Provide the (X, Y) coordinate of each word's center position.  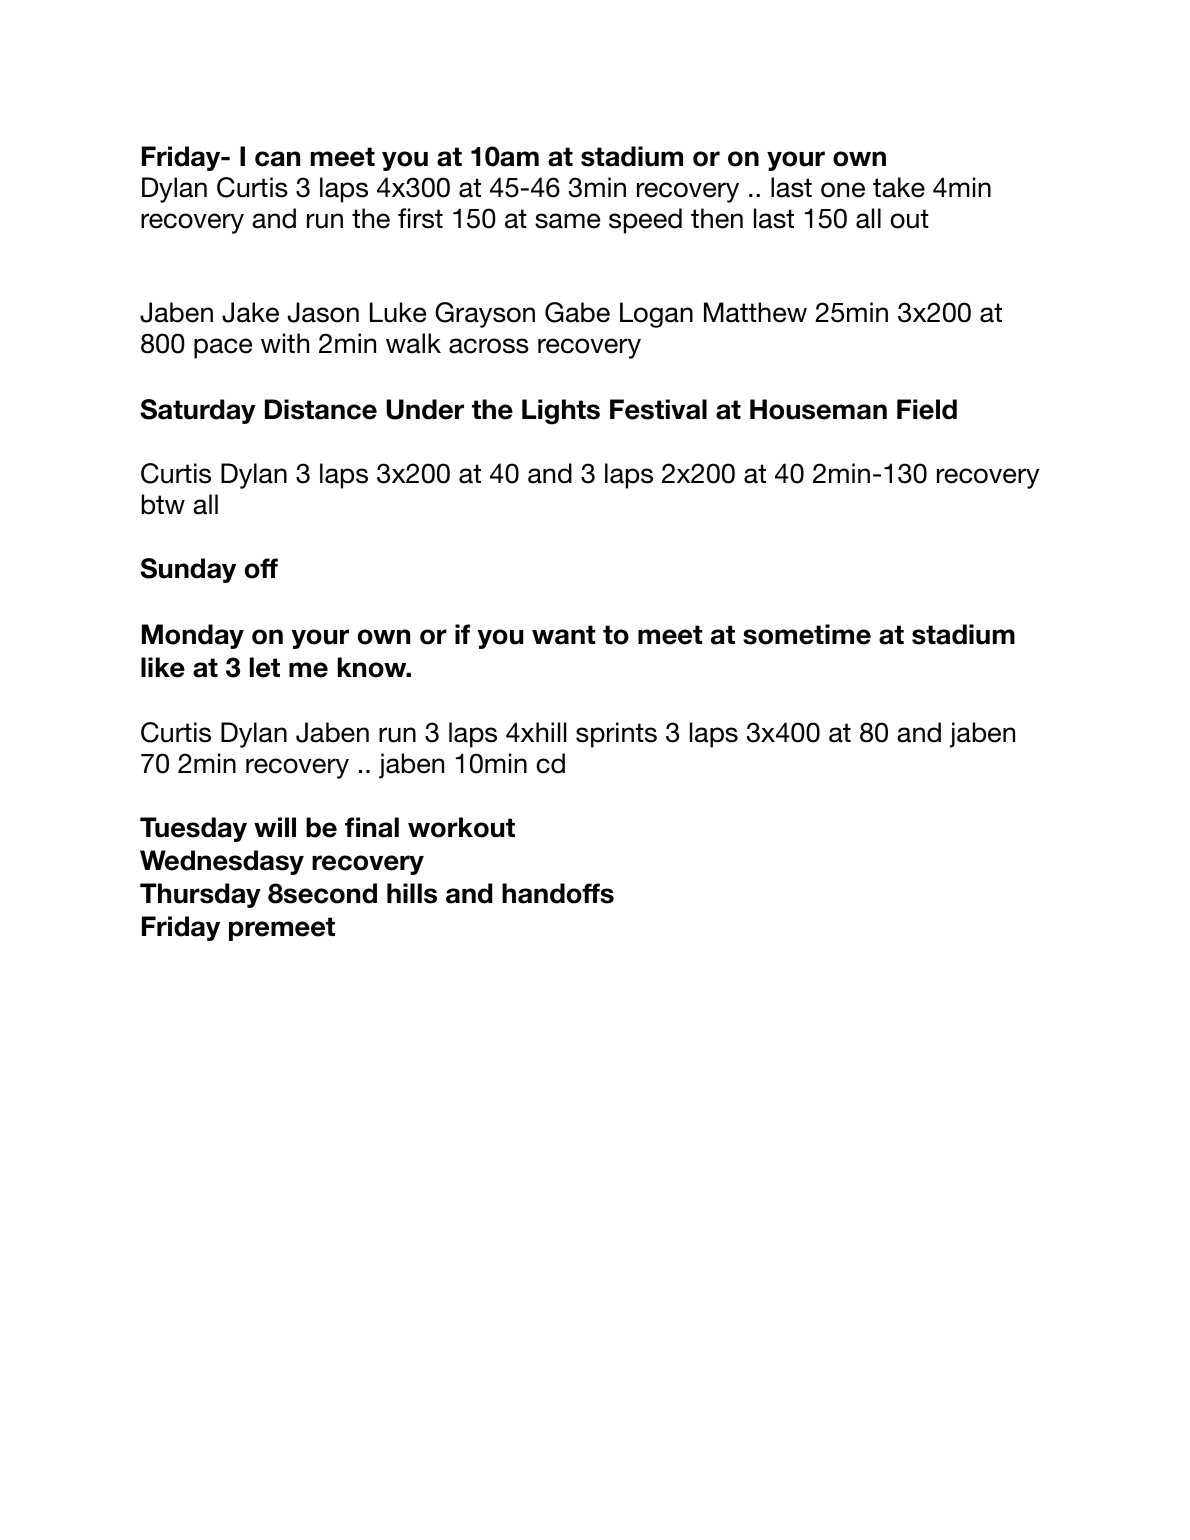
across (489, 346)
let (265, 667)
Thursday (200, 895)
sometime (807, 634)
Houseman (818, 409)
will (275, 827)
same (567, 221)
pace (223, 348)
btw (163, 504)
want (564, 635)
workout (461, 827)
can (277, 159)
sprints (616, 735)
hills (412, 893)
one (843, 190)
